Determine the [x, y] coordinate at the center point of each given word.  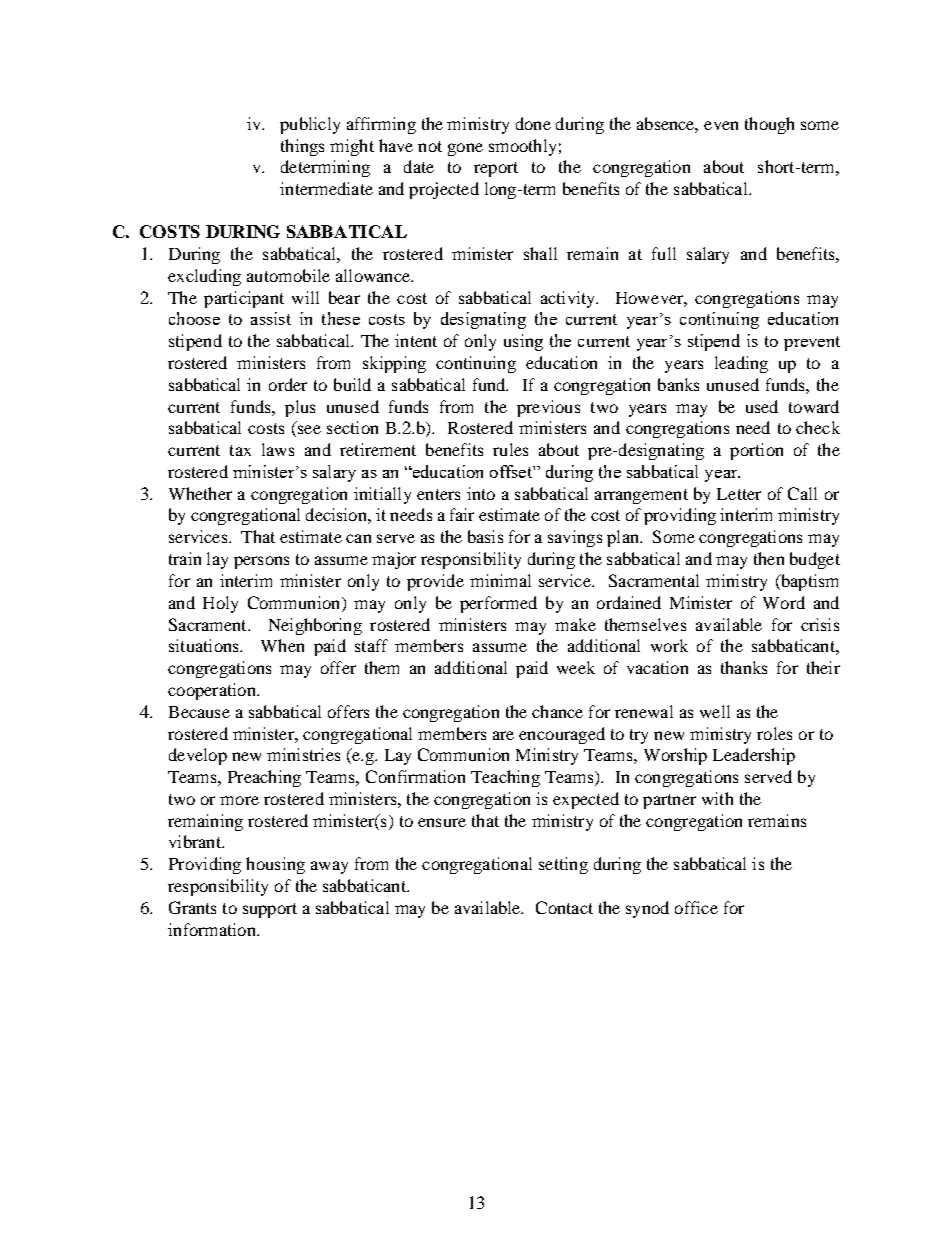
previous [548, 408]
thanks [744, 667]
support [270, 910]
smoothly [522, 147]
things [302, 147]
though [769, 125]
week [576, 667]
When [282, 645]
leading [741, 364]
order [288, 384]
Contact [564, 907]
